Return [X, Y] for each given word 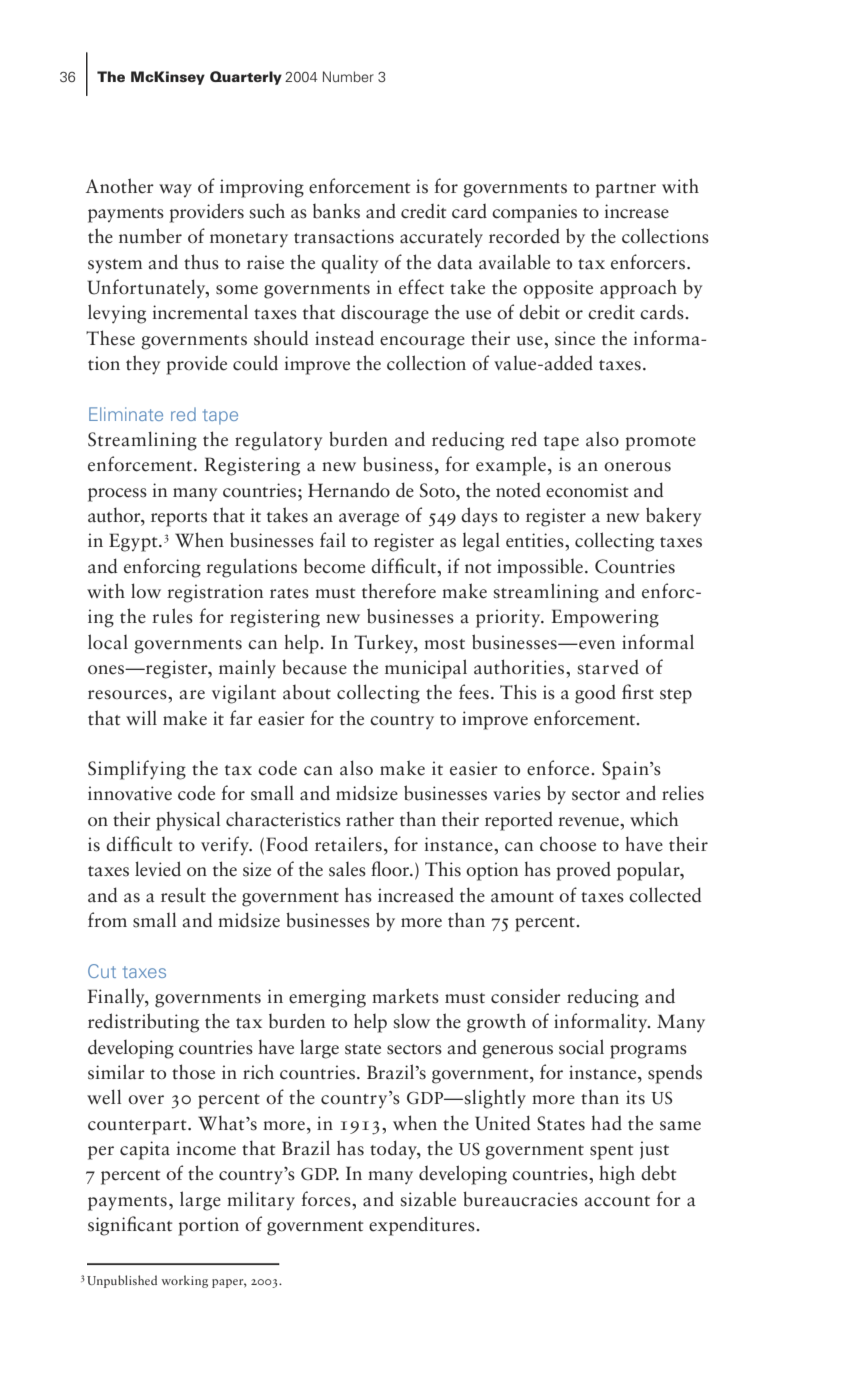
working [184, 1281]
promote [660, 443]
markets [405, 996]
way [175, 191]
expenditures [423, 1226]
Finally [117, 998]
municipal [426, 669]
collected [665, 895]
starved [608, 667]
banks [336, 211]
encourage [422, 343]
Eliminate [126, 414]
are [192, 695]
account [617, 1201]
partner [625, 190]
